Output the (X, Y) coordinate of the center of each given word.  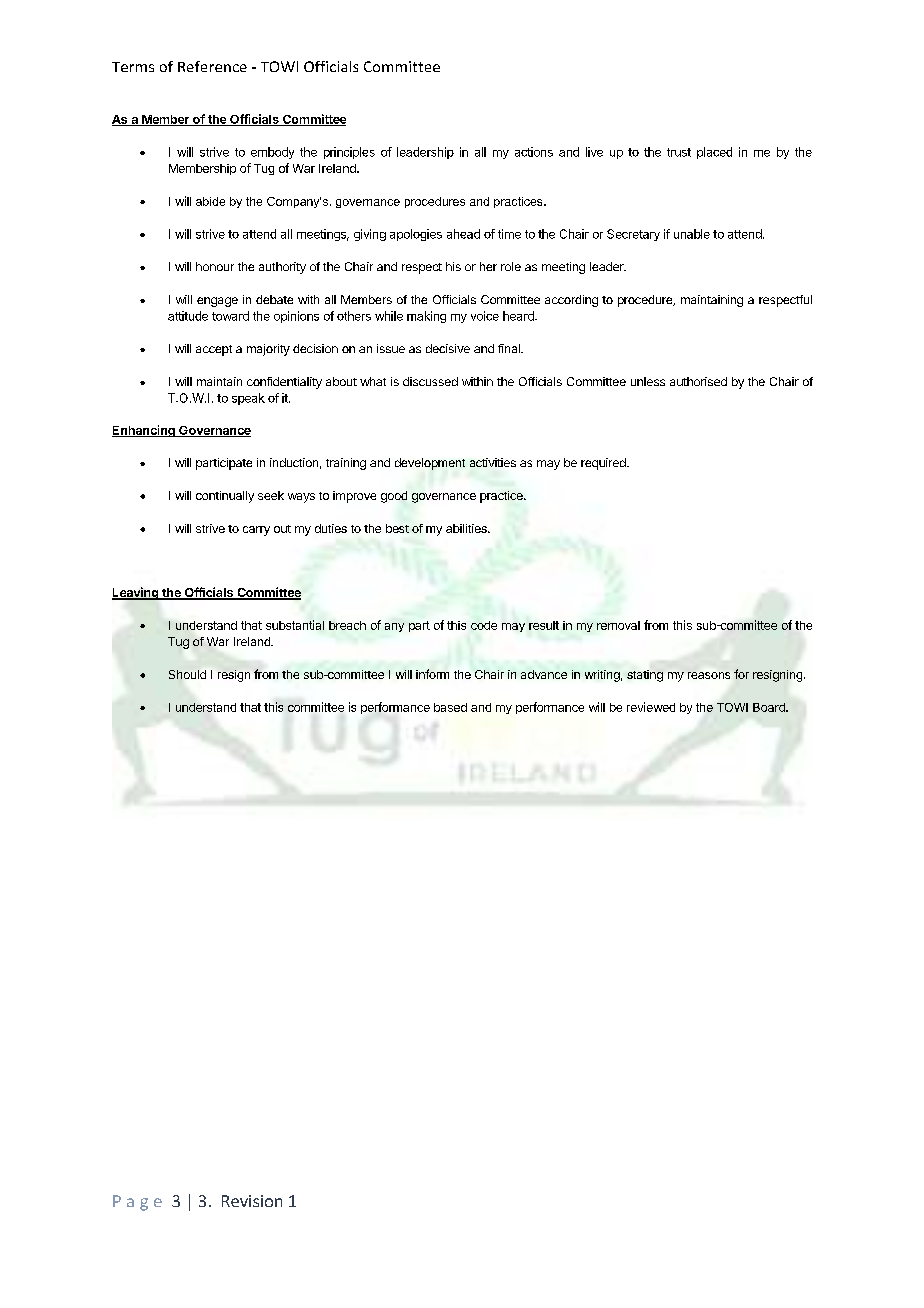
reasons (709, 675)
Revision (252, 1201)
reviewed (651, 707)
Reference (212, 66)
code (484, 625)
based (450, 707)
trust (679, 152)
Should (187, 674)
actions (534, 152)
